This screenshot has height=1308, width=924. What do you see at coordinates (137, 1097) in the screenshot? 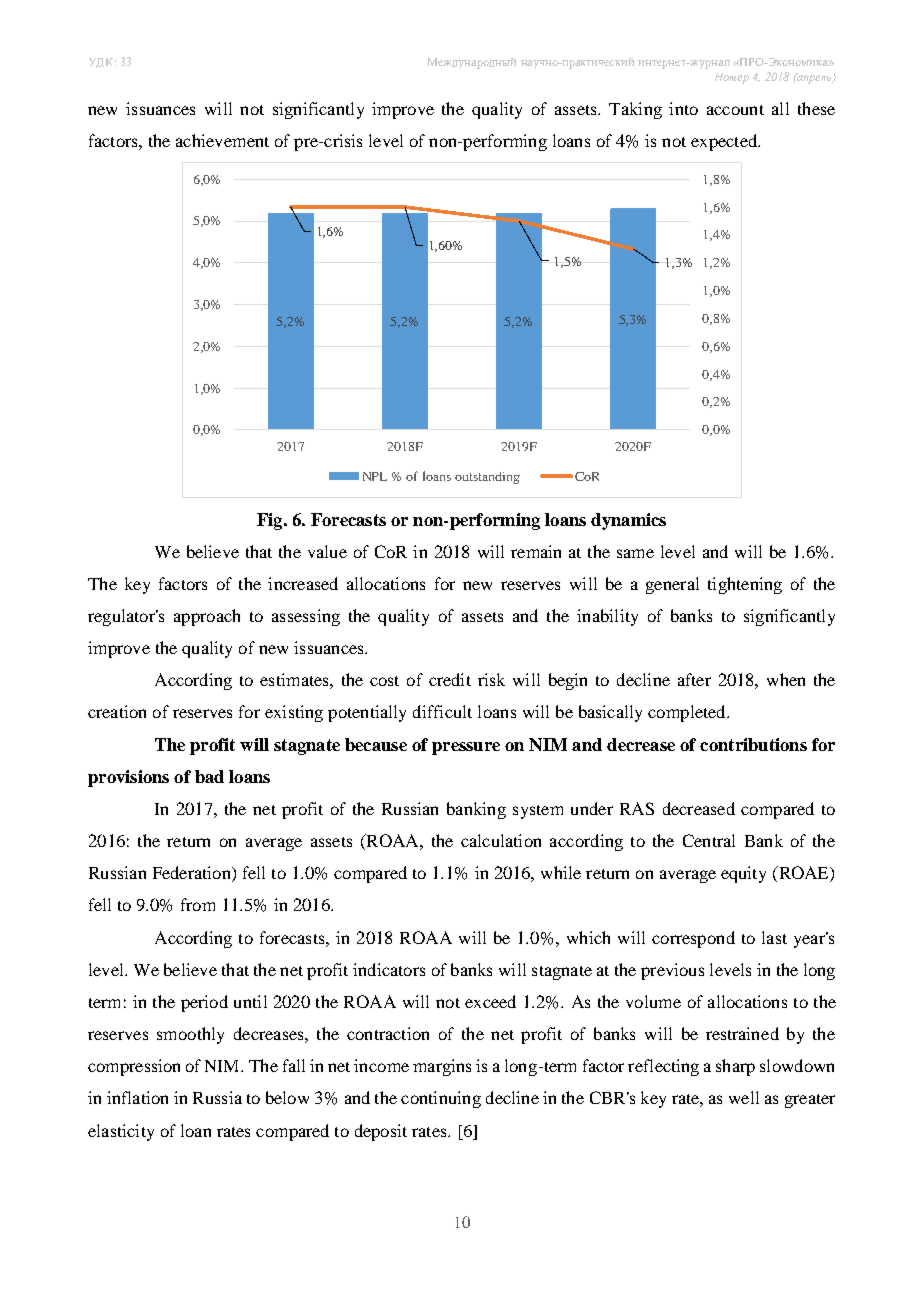
I see `inflation` at bounding box center [137, 1097].
